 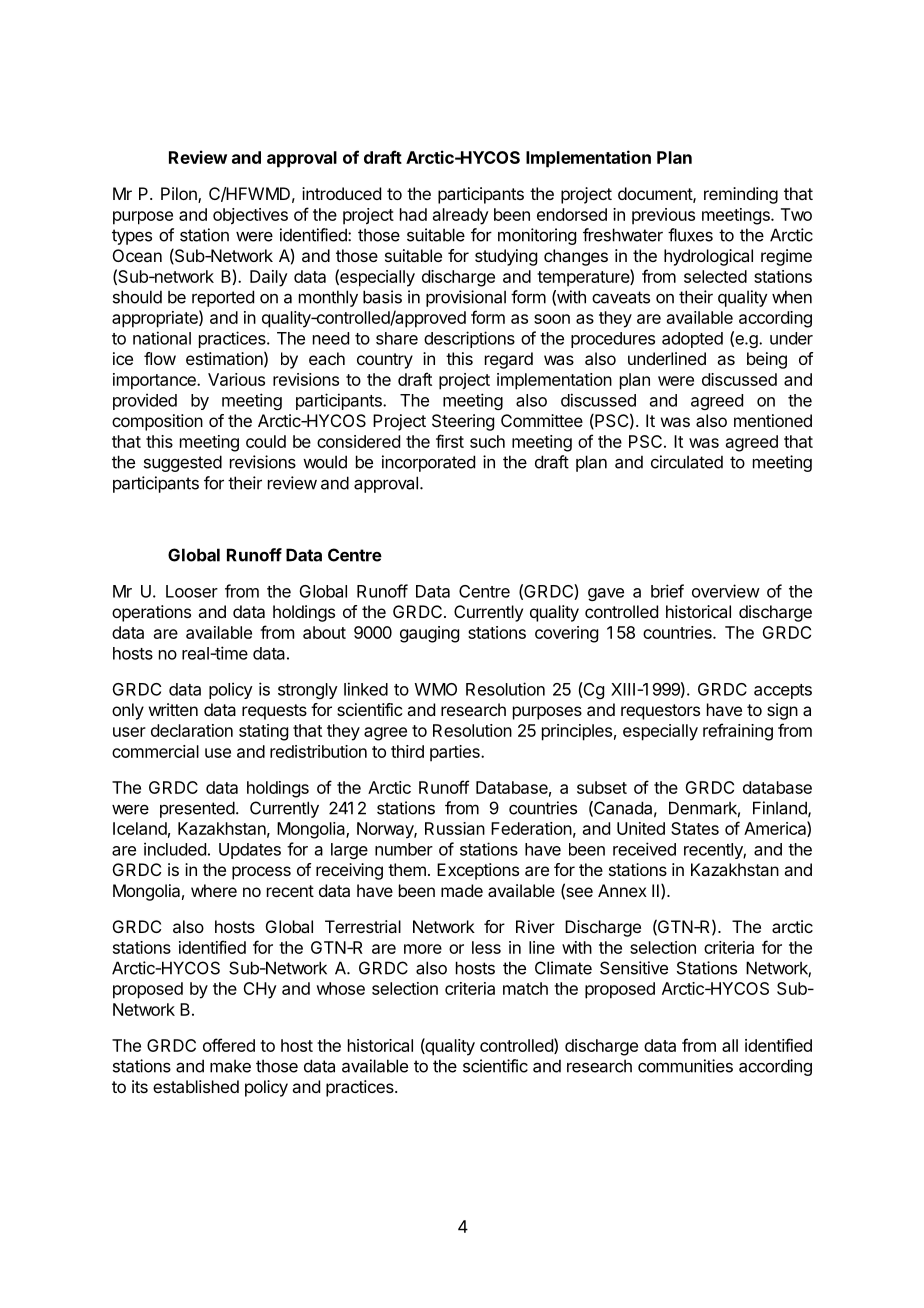 What do you see at coordinates (690, 235) in the image?
I see `fluxes` at bounding box center [690, 235].
